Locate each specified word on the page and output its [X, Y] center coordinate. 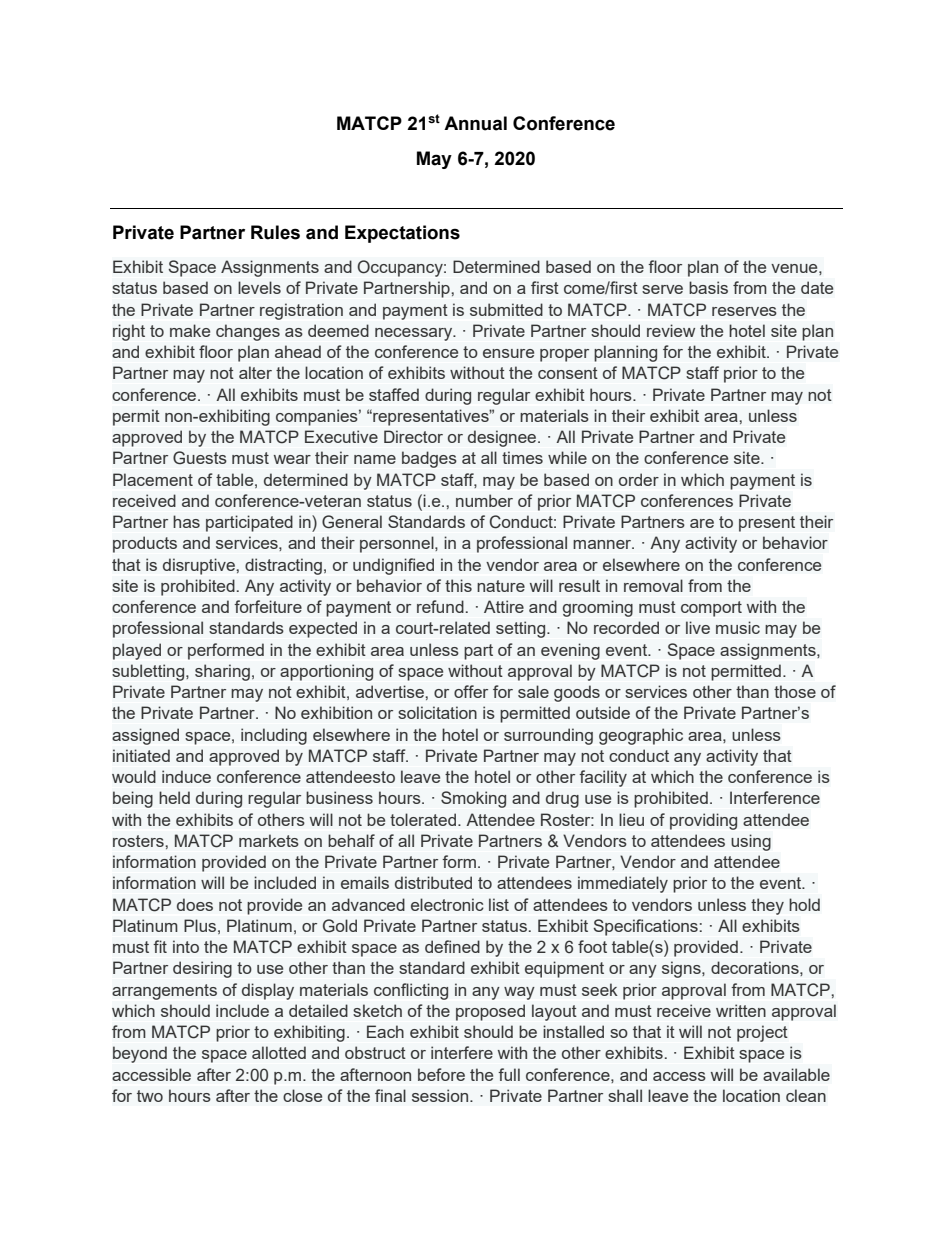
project [762, 1033]
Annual [475, 123]
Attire [504, 606]
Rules [275, 232]
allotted [279, 1052]
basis [708, 287]
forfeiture [268, 606]
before [441, 1074]
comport [711, 609]
